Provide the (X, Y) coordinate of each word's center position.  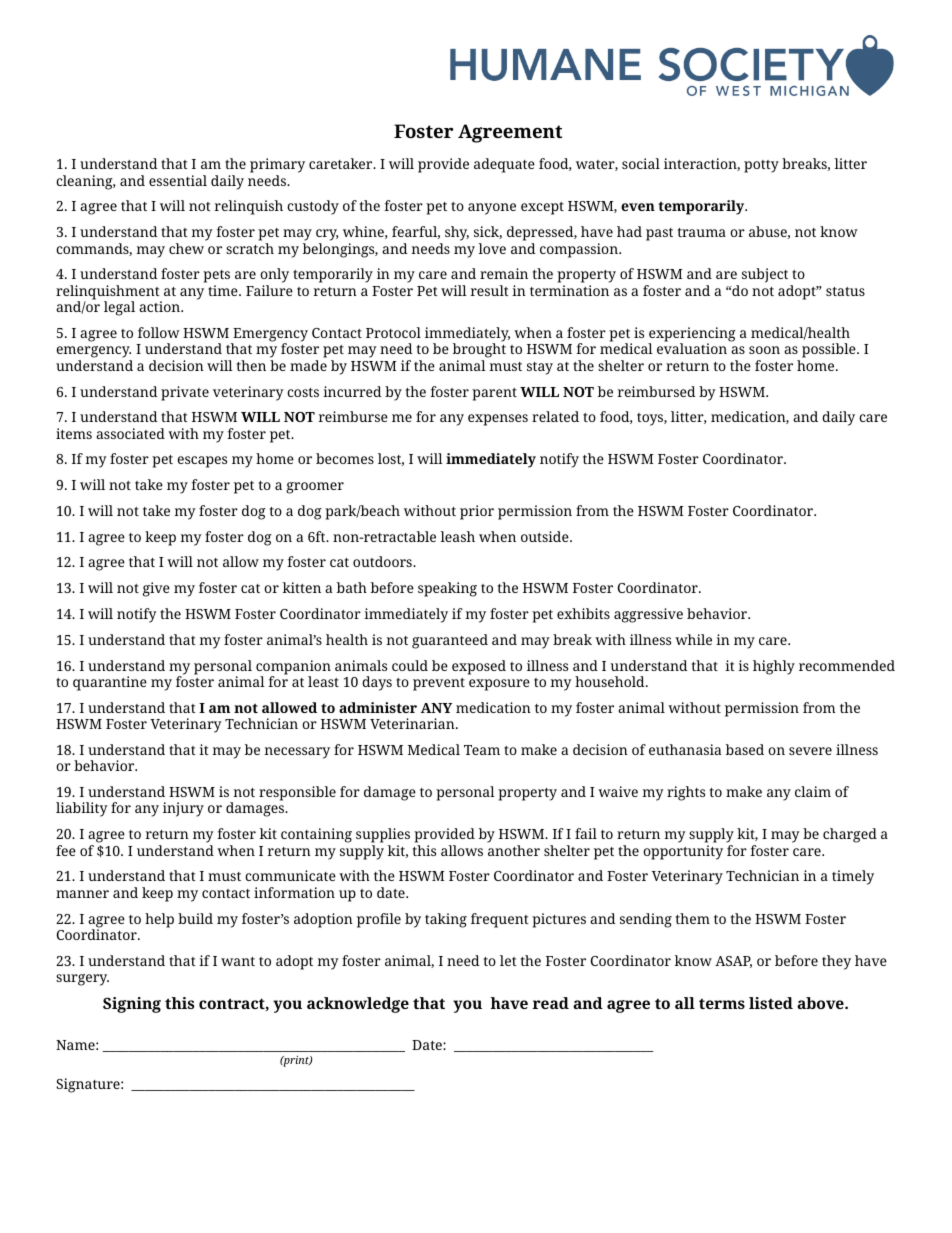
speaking (447, 589)
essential (178, 180)
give (156, 589)
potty (761, 166)
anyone (492, 209)
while (693, 639)
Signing (132, 1005)
